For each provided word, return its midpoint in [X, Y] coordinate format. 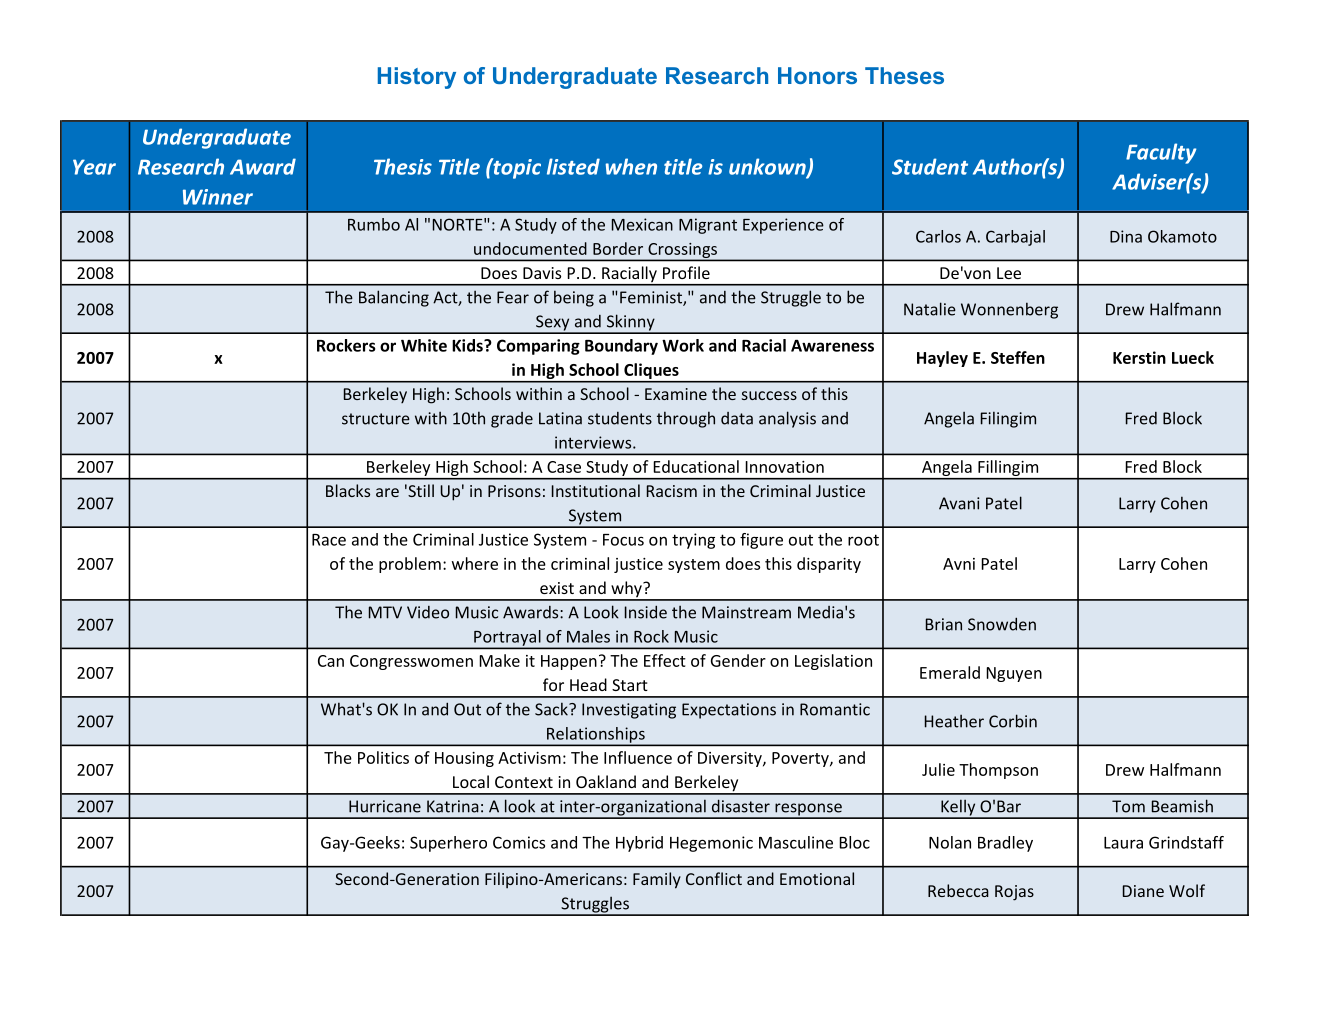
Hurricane [385, 806]
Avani [959, 503]
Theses [904, 75]
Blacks [348, 490]
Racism [672, 491]
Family [657, 880]
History [417, 78]
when [631, 166]
